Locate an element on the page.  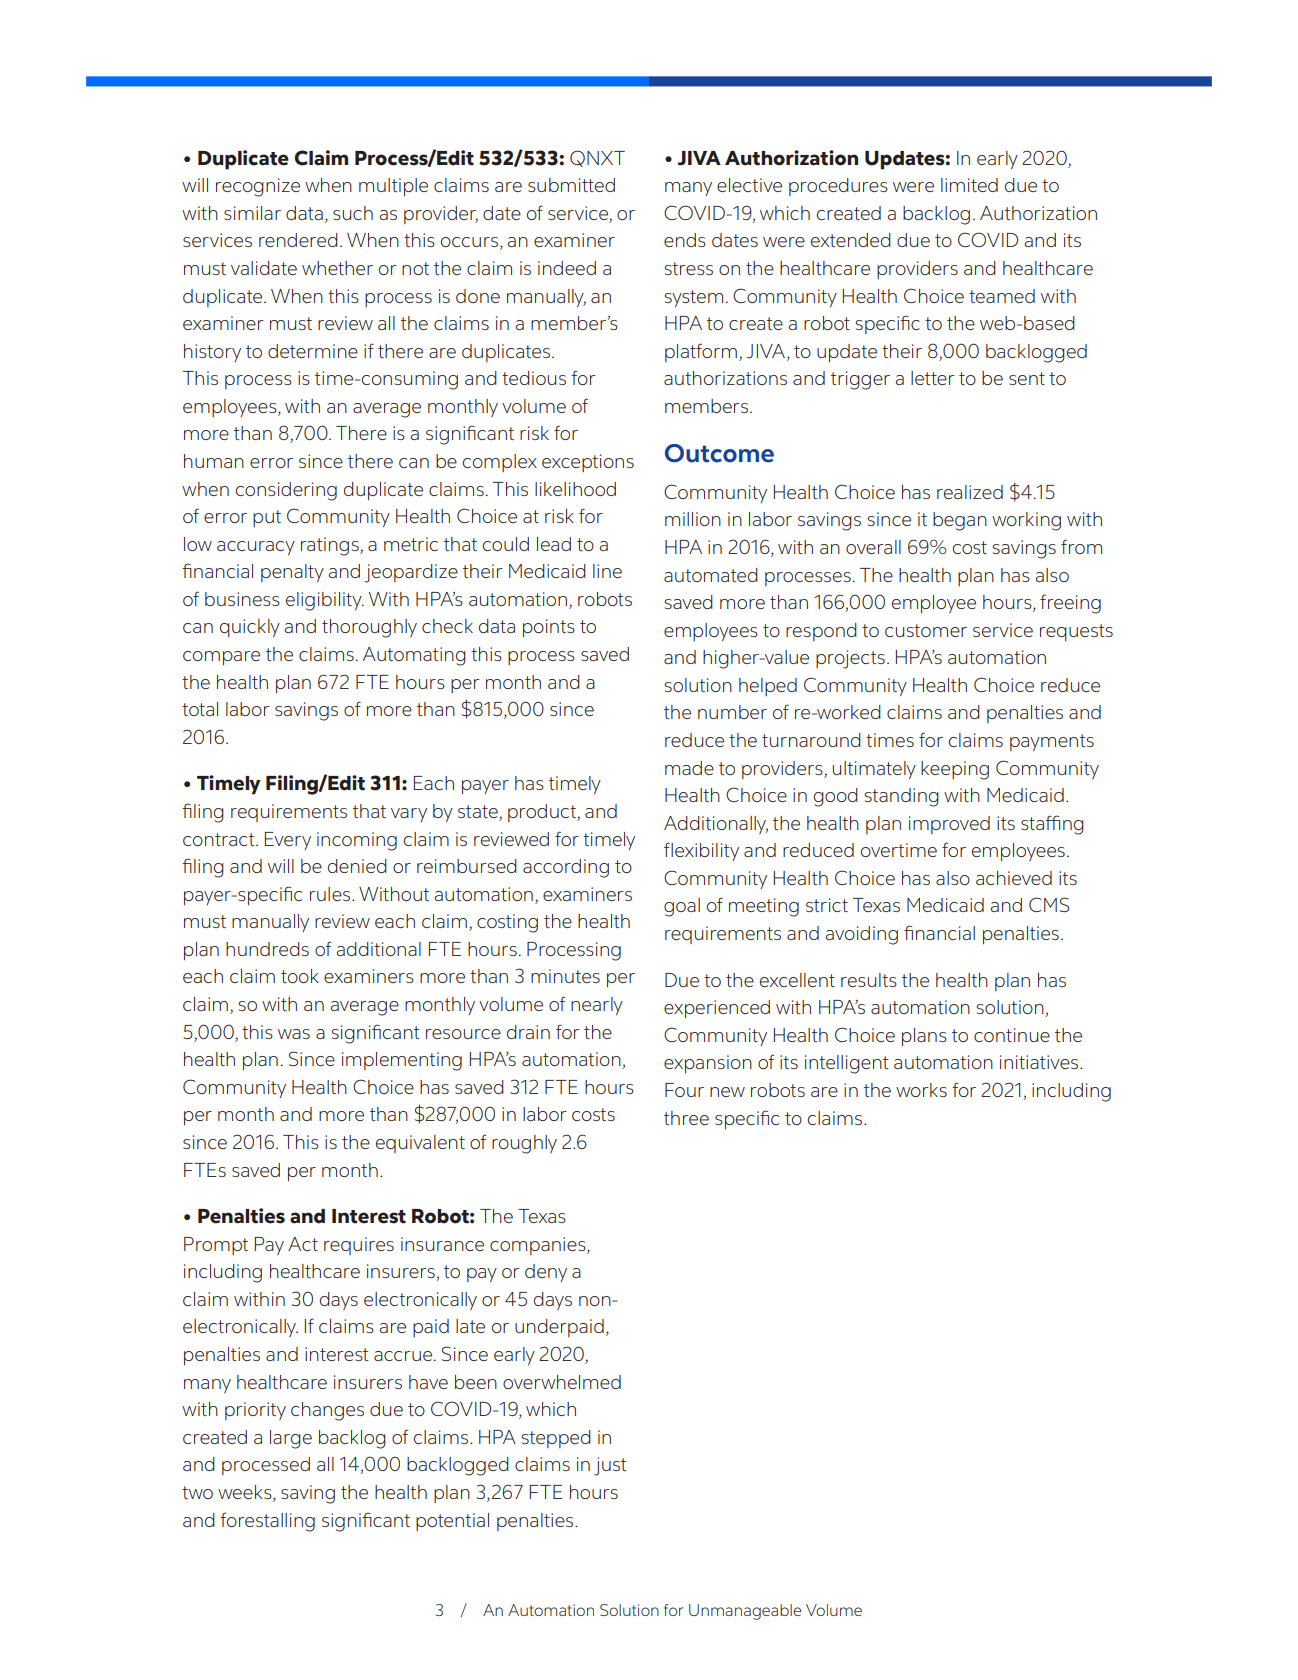
Every is located at coordinates (288, 841).
